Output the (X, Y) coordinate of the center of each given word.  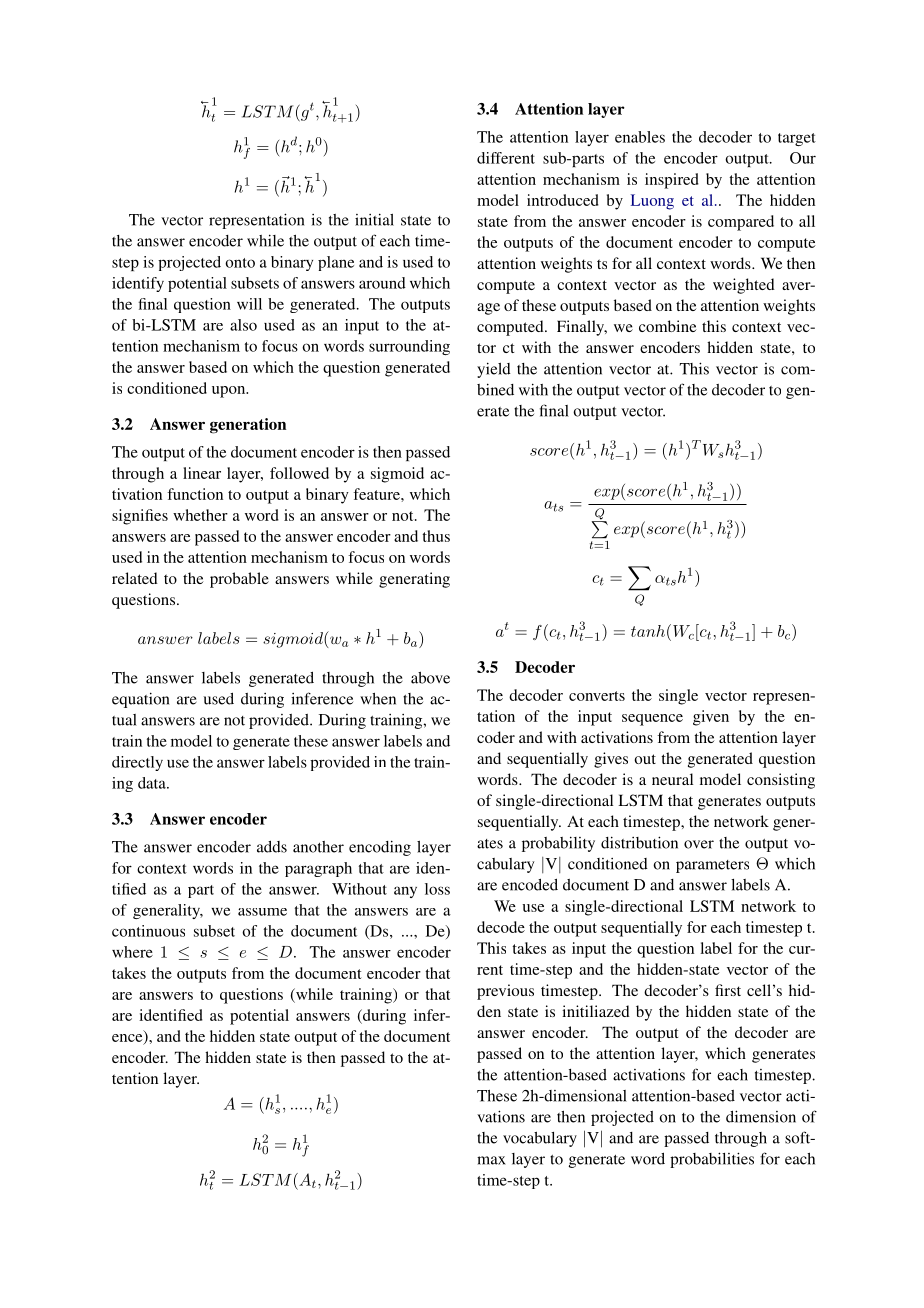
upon (230, 392)
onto (240, 263)
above (430, 678)
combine (668, 326)
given (711, 718)
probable (239, 580)
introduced (563, 200)
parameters (712, 866)
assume (262, 912)
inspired (672, 181)
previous (505, 992)
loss (437, 889)
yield (494, 370)
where (132, 952)
